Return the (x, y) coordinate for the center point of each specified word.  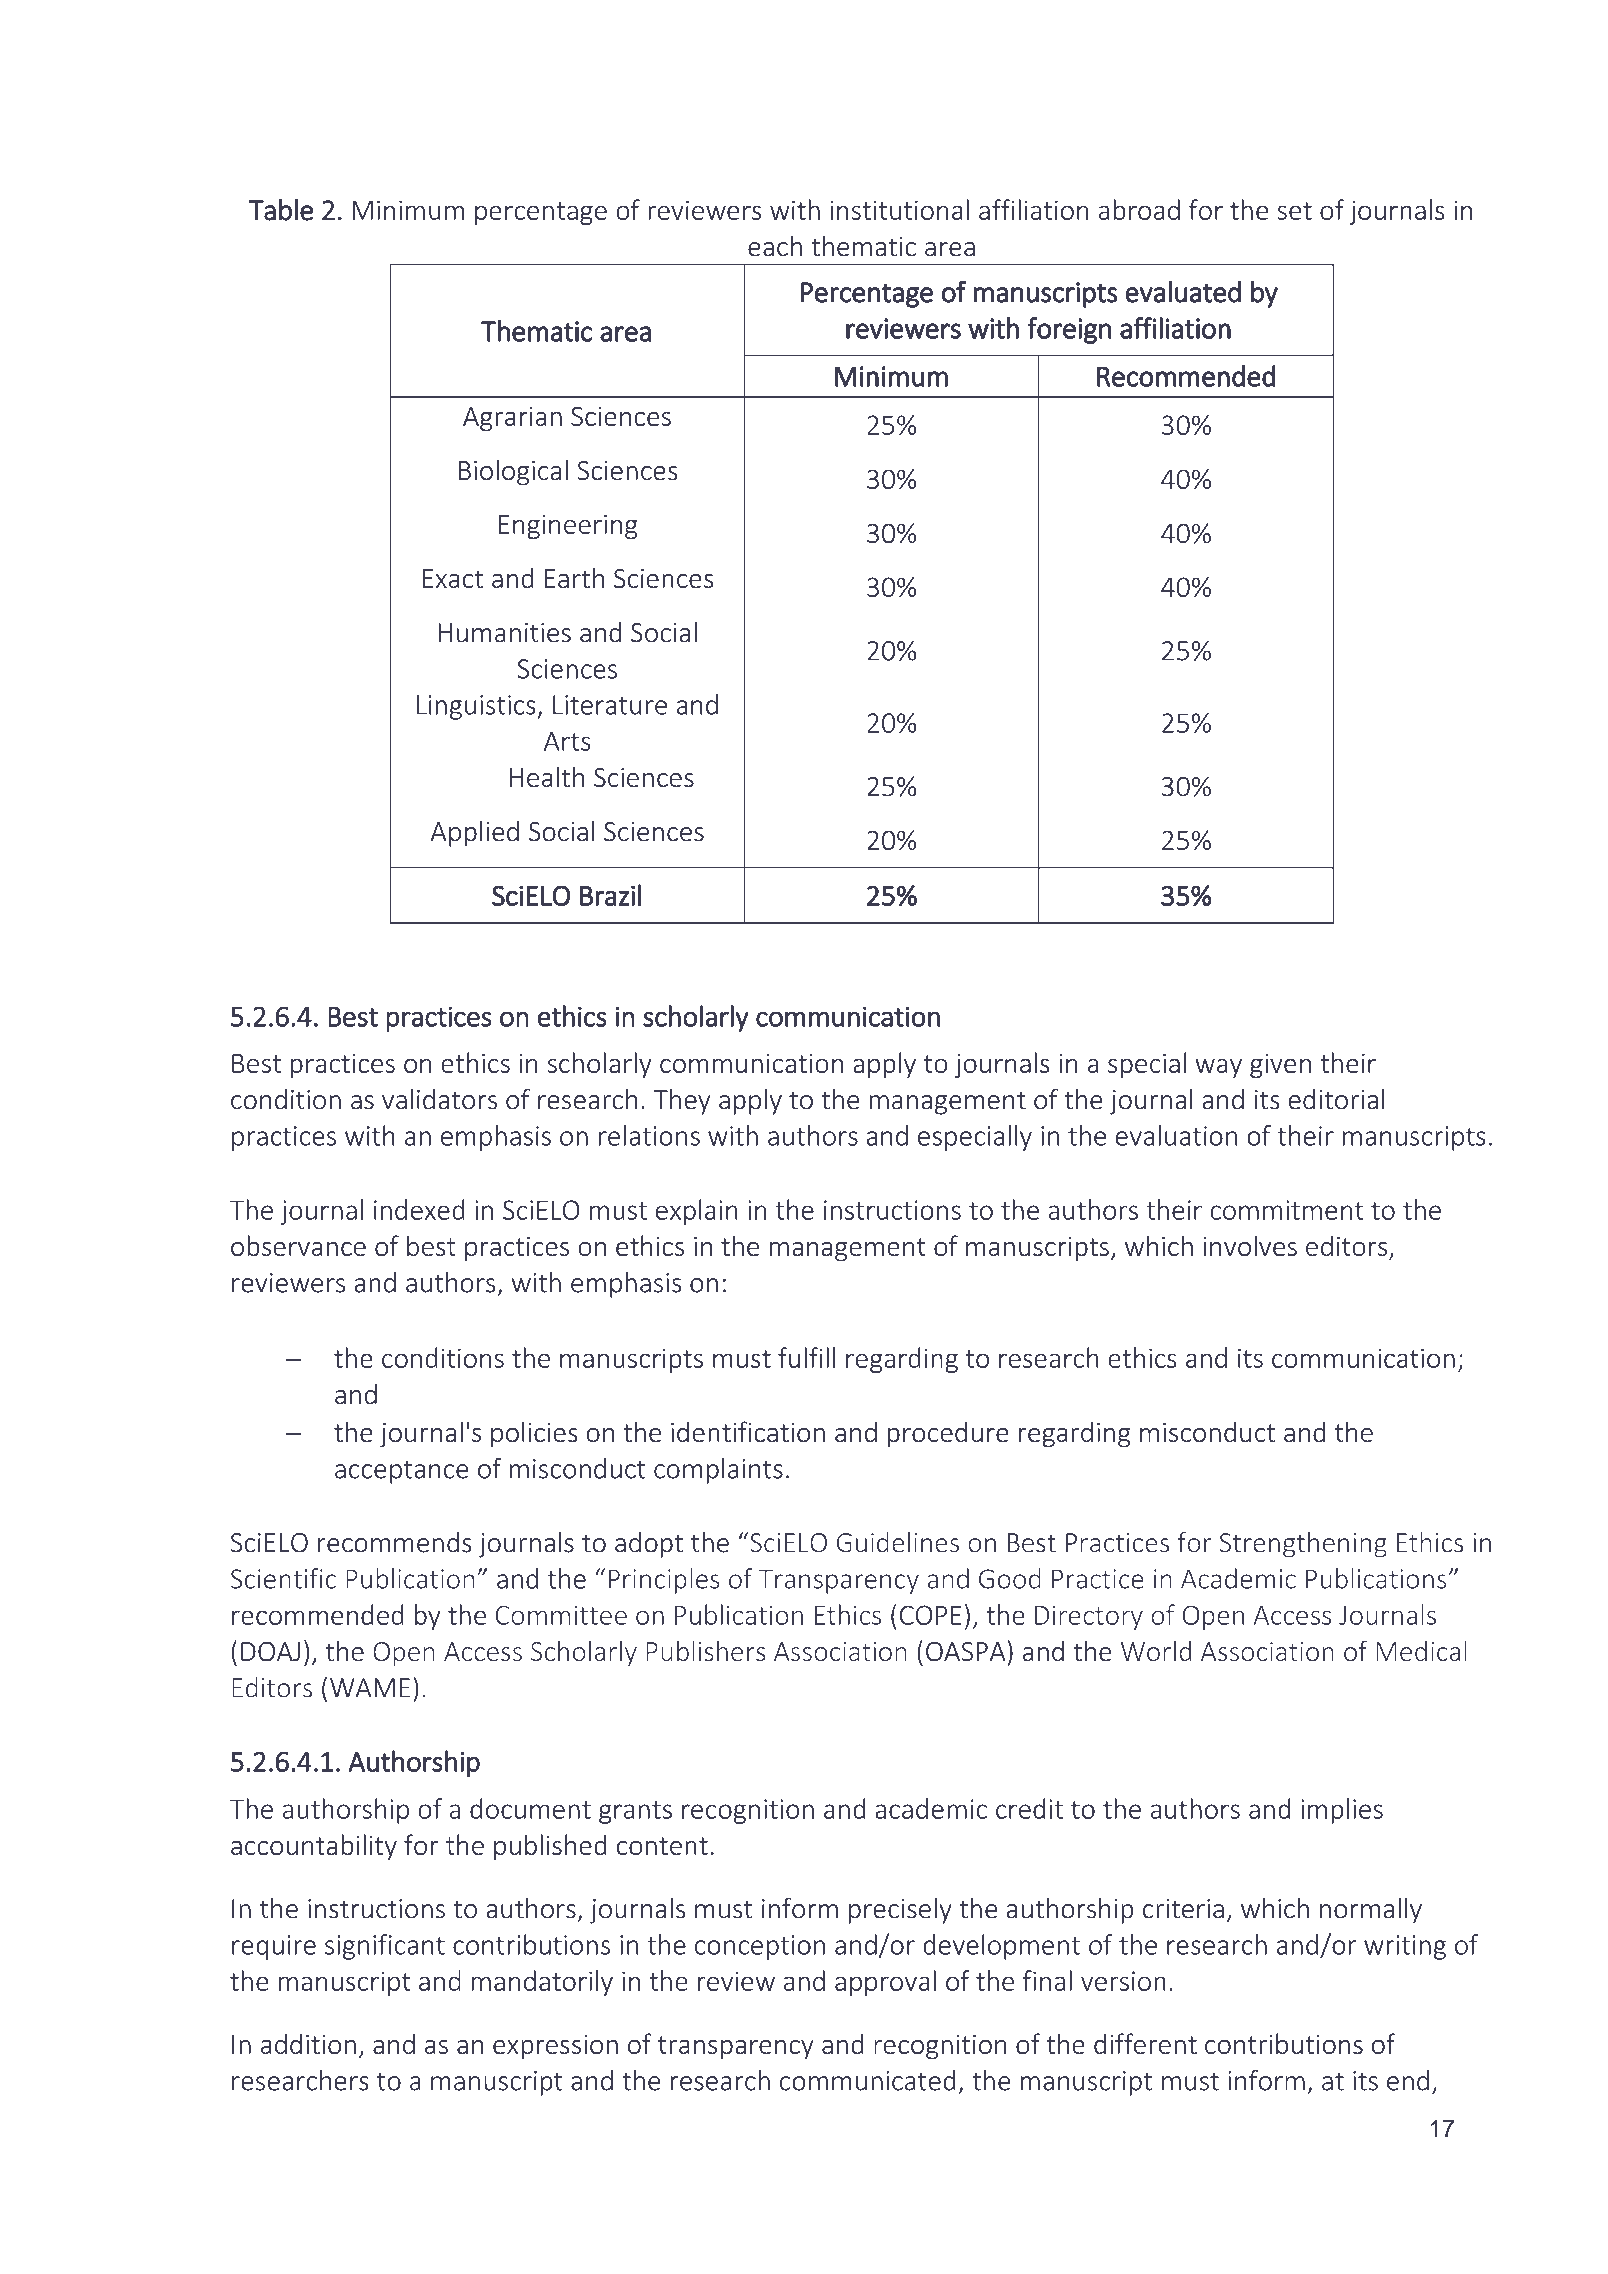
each (775, 246)
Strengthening (1303, 1545)
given (1280, 1065)
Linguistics (477, 707)
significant (385, 1947)
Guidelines (897, 1542)
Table (280, 210)
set (1294, 211)
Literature (610, 705)
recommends (395, 1542)
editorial (1337, 1099)
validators (439, 1099)
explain (697, 1212)
